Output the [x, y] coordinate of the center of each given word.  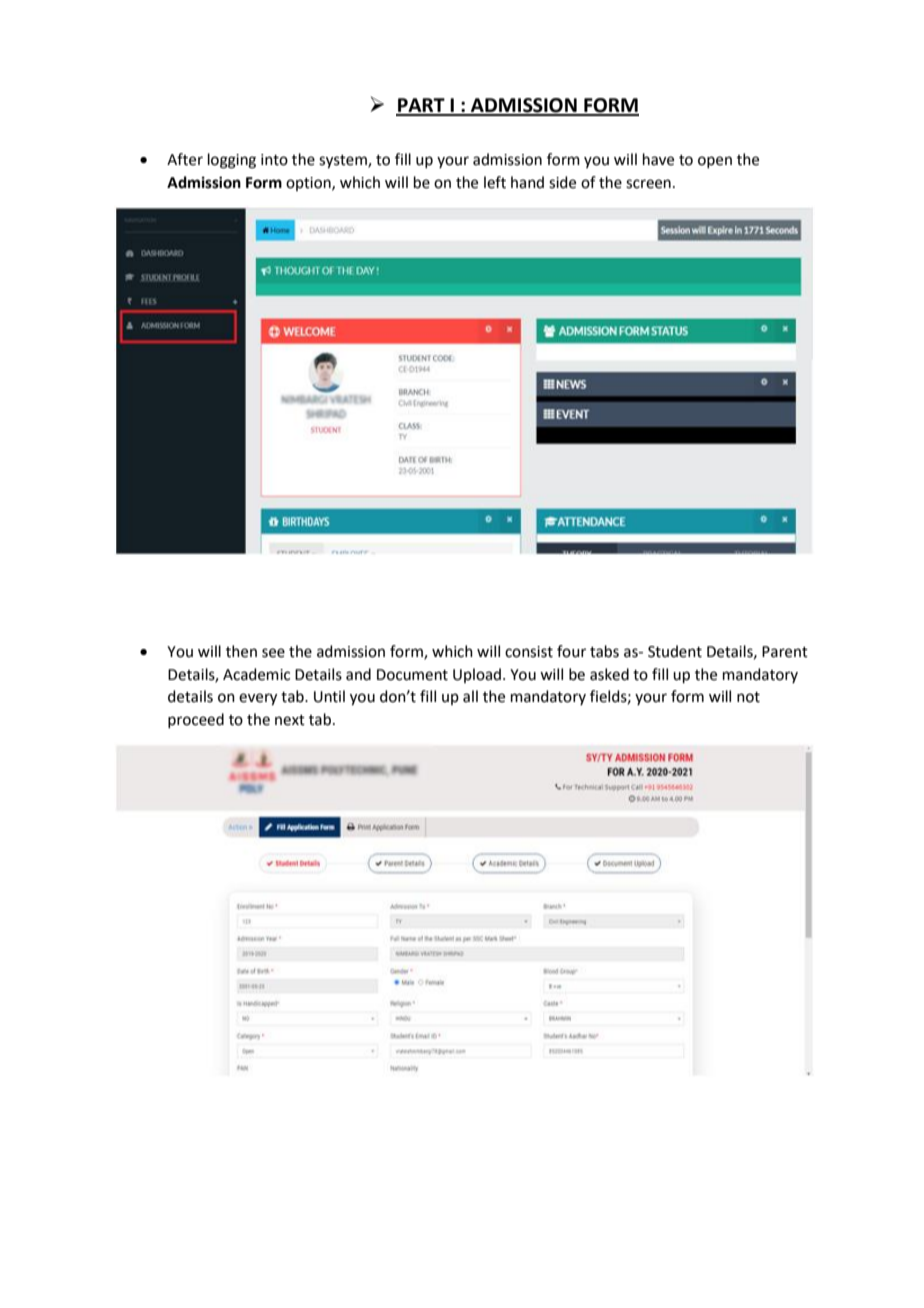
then [241, 651]
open [715, 162]
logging [232, 161]
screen [648, 184]
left [495, 182]
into [274, 160]
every [258, 699]
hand [527, 182]
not [748, 697]
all [470, 696]
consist [529, 652]
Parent [785, 652]
